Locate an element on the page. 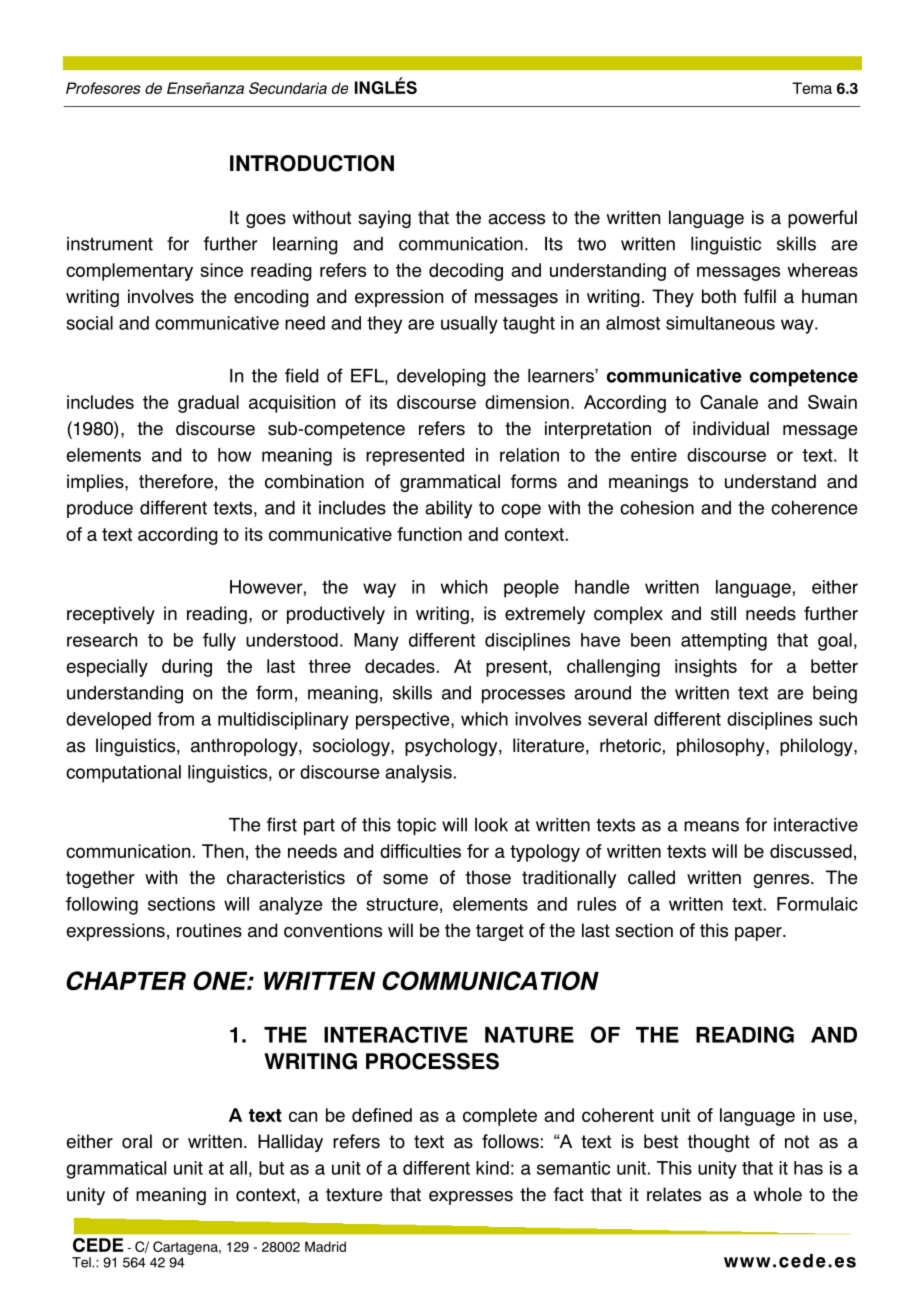 The image size is (924, 1308). Tel is located at coordinates (82, 1262).
